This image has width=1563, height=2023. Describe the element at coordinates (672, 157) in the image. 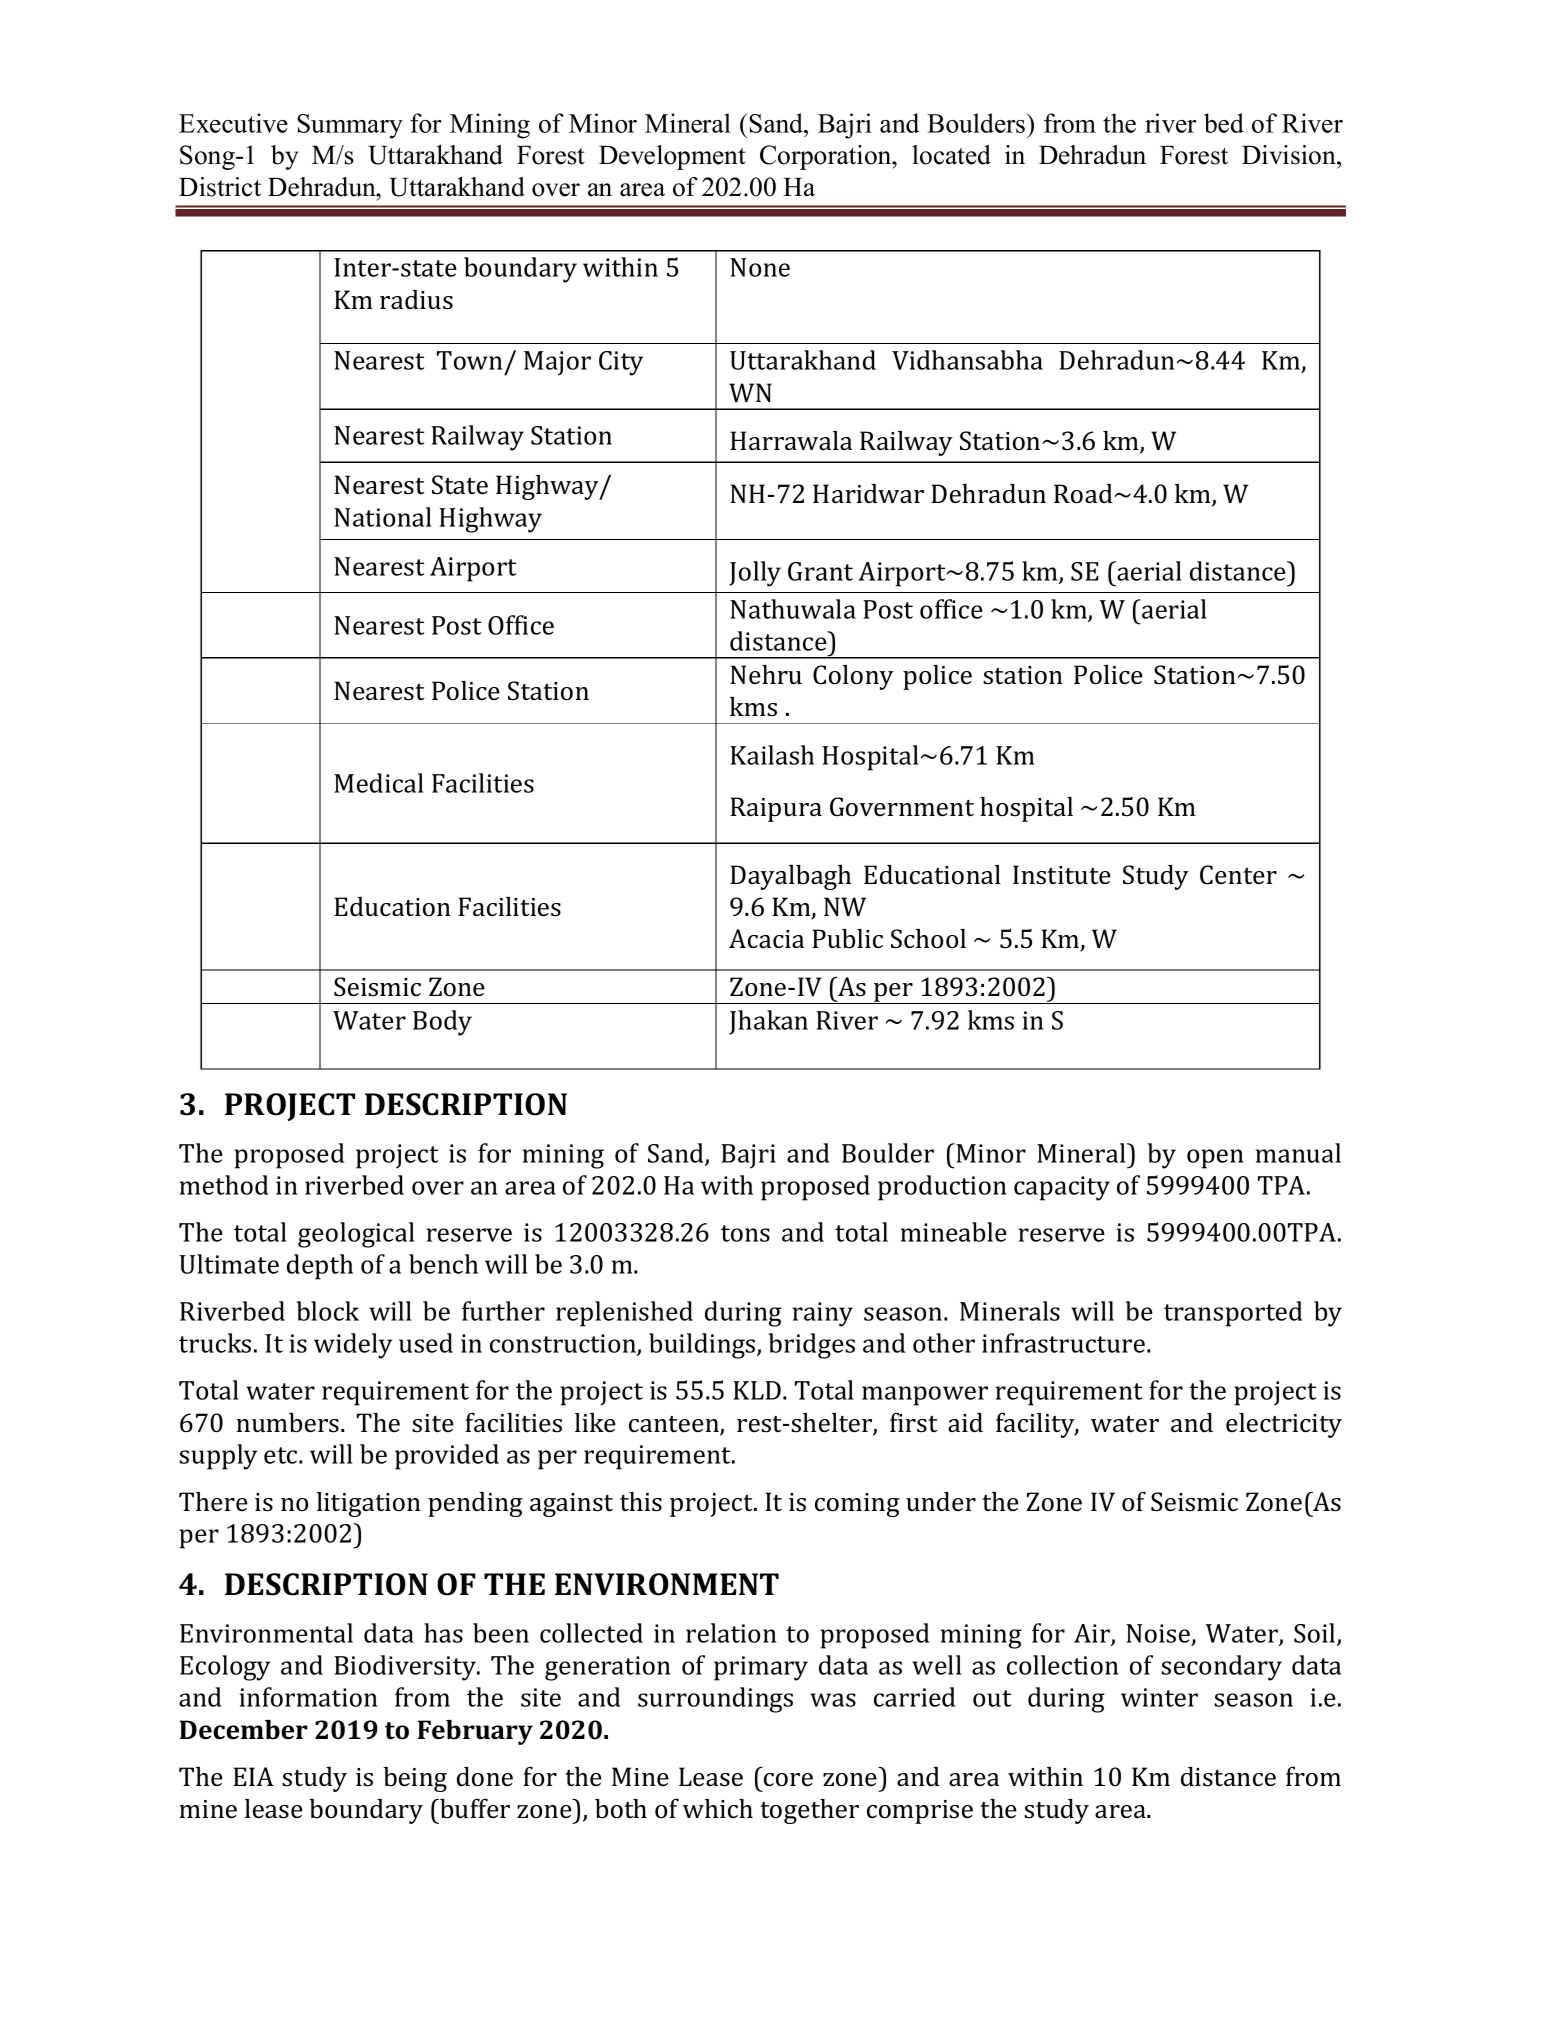

I see `Development` at that location.
